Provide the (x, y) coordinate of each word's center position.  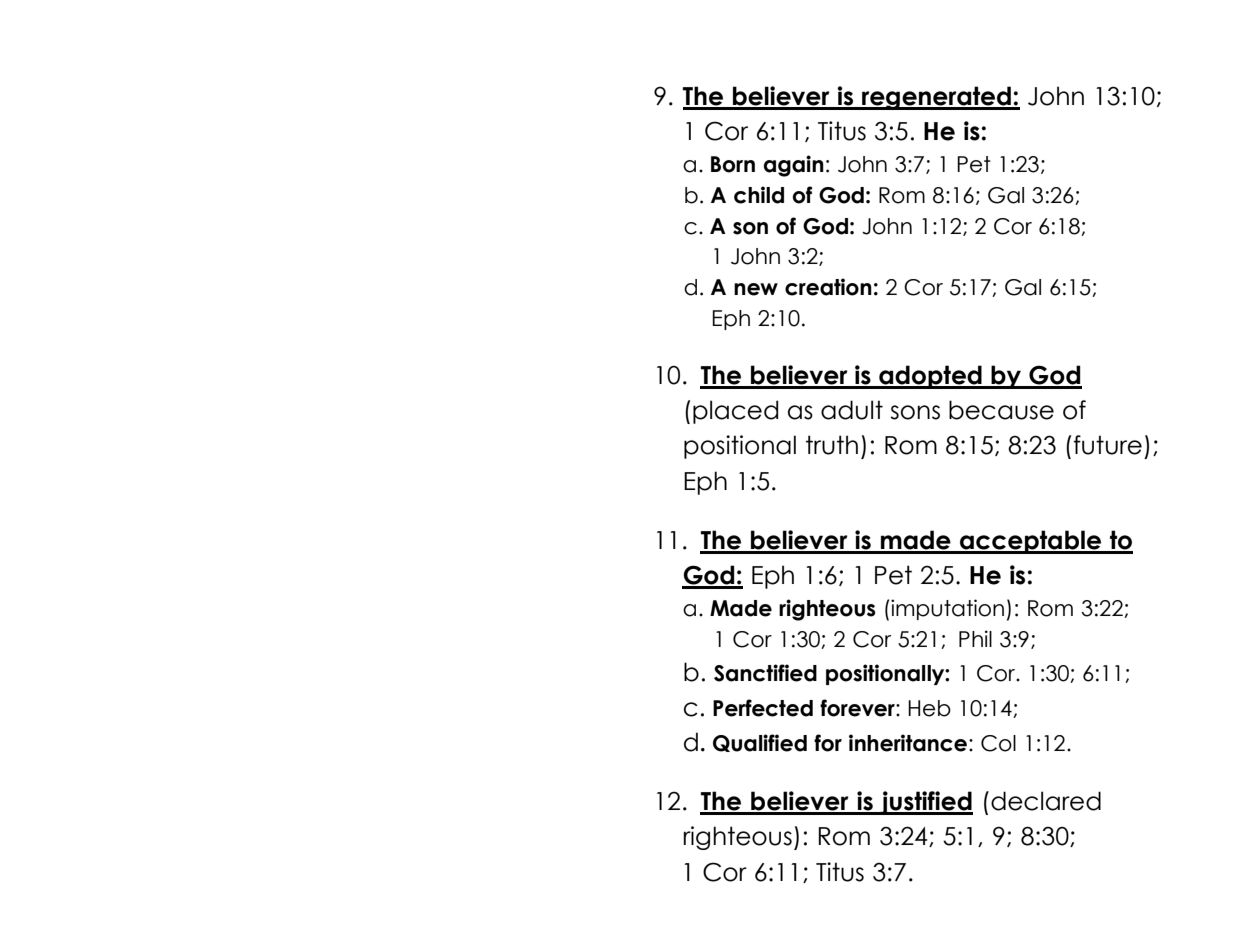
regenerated (936, 98)
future (1108, 445)
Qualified (760, 743)
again (794, 166)
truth (832, 445)
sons (915, 412)
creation (828, 287)
